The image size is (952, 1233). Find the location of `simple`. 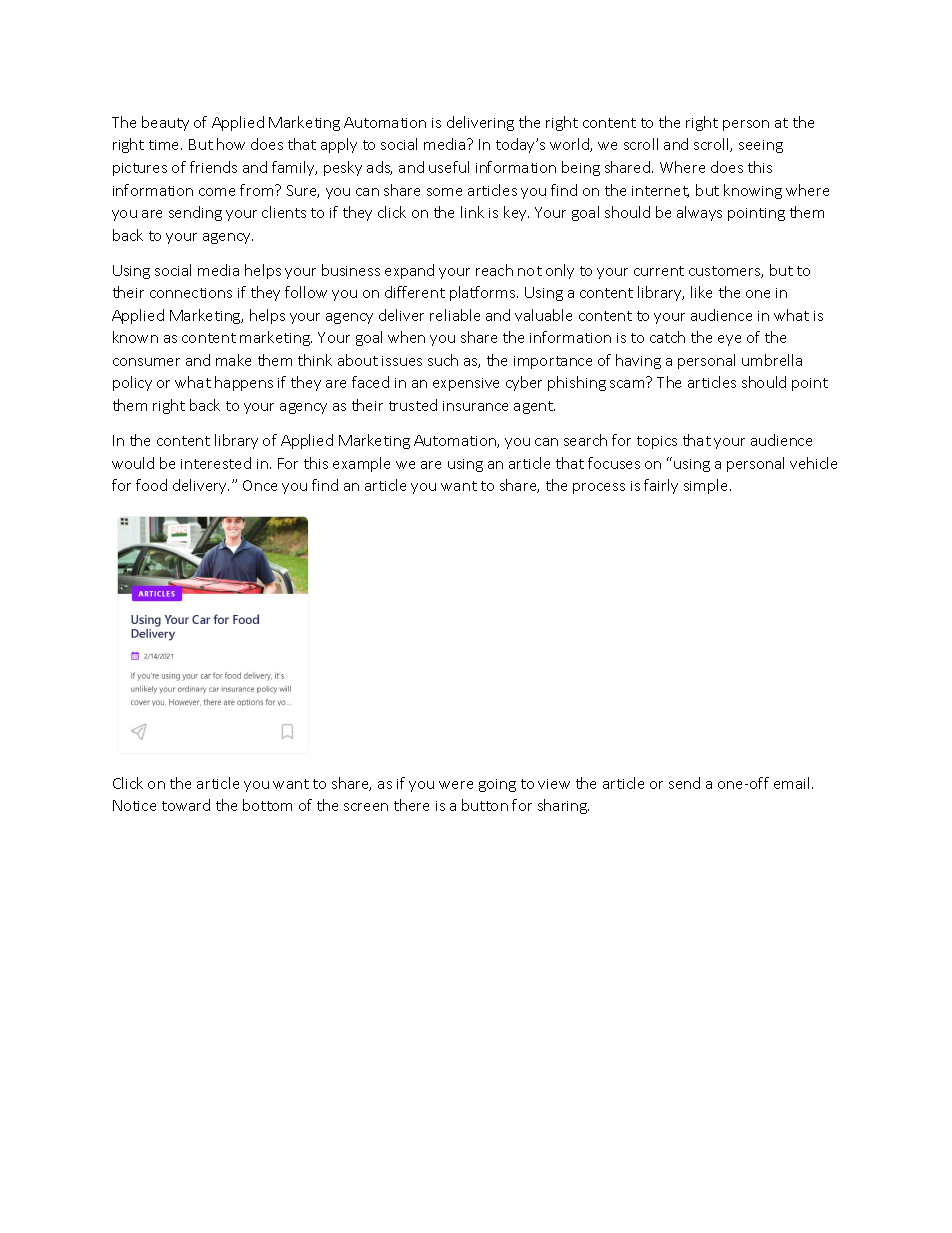

simple is located at coordinates (707, 486).
